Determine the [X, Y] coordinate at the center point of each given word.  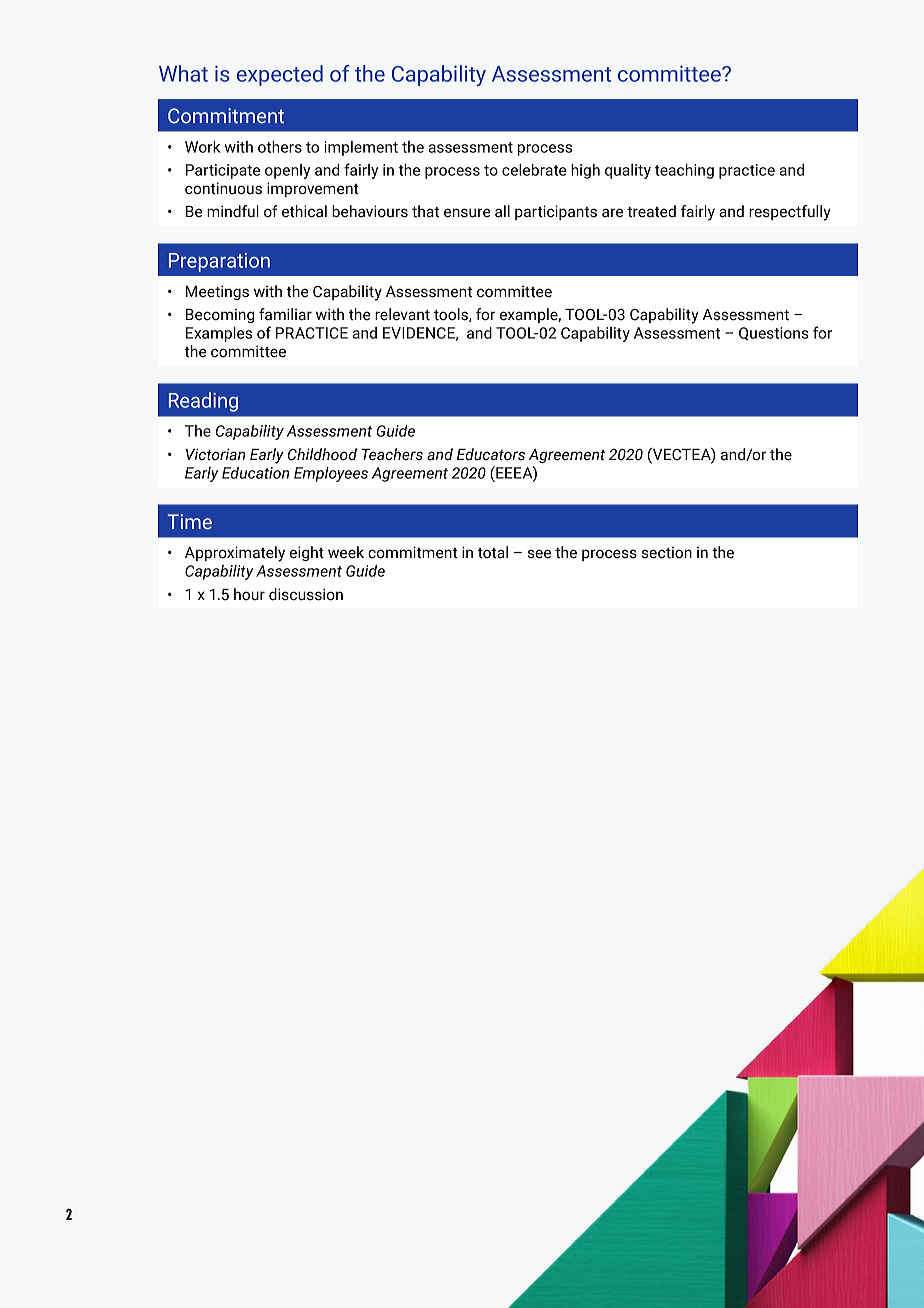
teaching [684, 171]
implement [361, 148]
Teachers [392, 454]
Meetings [217, 292]
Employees [331, 474]
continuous [223, 188]
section [667, 552]
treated [651, 211]
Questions [774, 333]
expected [280, 75]
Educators [491, 454]
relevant [402, 314]
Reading [203, 402]
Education [255, 473]
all [502, 211]
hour [249, 594]
